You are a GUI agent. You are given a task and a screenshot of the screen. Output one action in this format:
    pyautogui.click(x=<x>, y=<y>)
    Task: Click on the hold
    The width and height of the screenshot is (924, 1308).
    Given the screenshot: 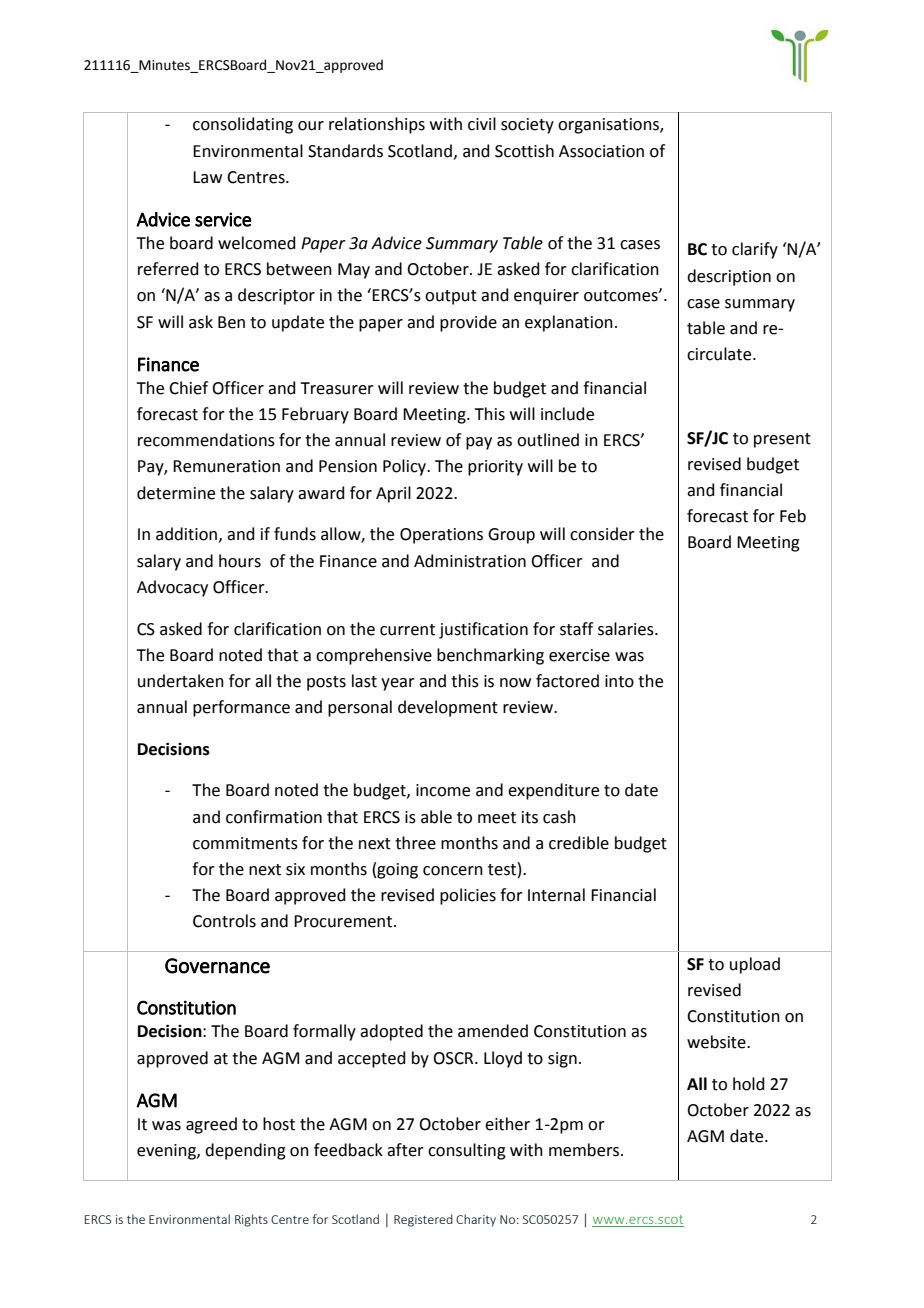 What is the action you would take?
    pyautogui.click(x=749, y=1084)
